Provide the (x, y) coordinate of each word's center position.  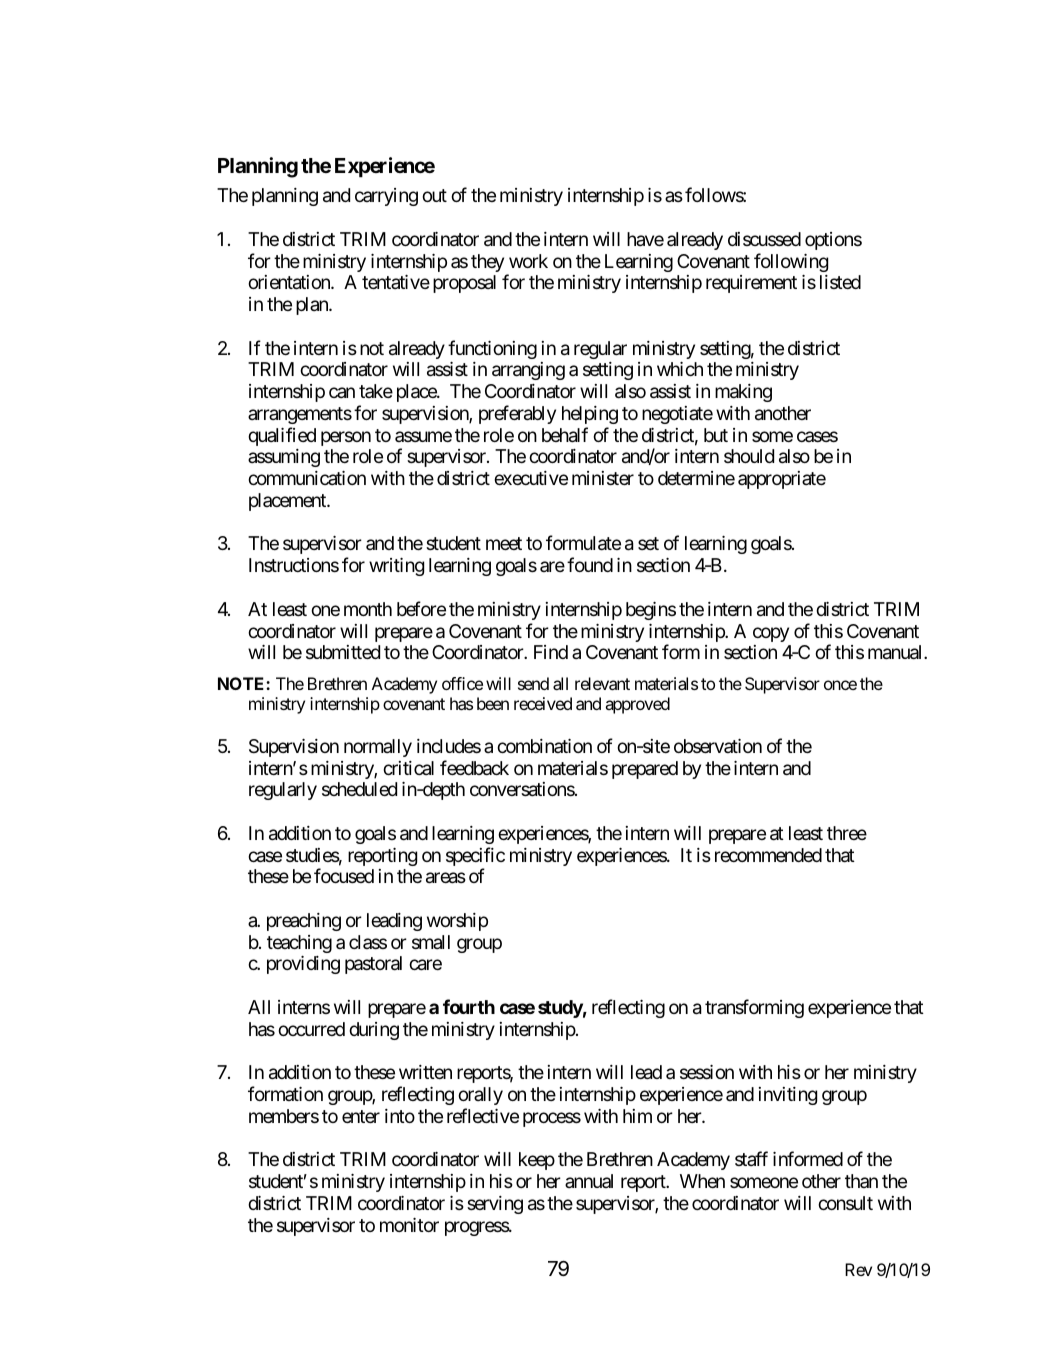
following (791, 262)
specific (475, 858)
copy (771, 634)
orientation (290, 282)
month (368, 609)
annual (589, 1181)
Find (551, 652)
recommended (768, 855)
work (528, 261)
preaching (304, 922)
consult (845, 1203)
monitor (409, 1225)
